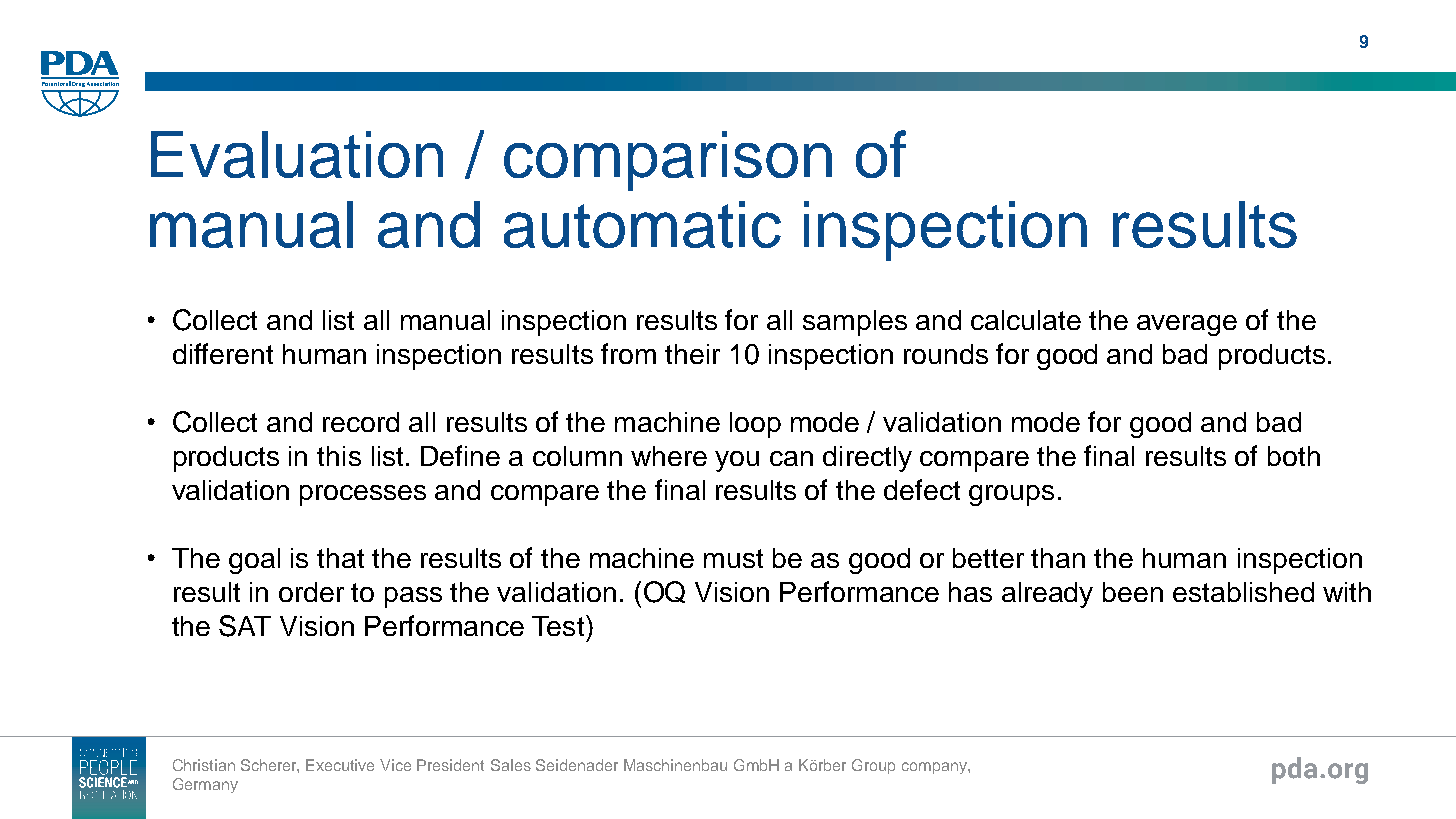 The width and height of the image is (1456, 819). I want to click on this, so click(339, 456).
